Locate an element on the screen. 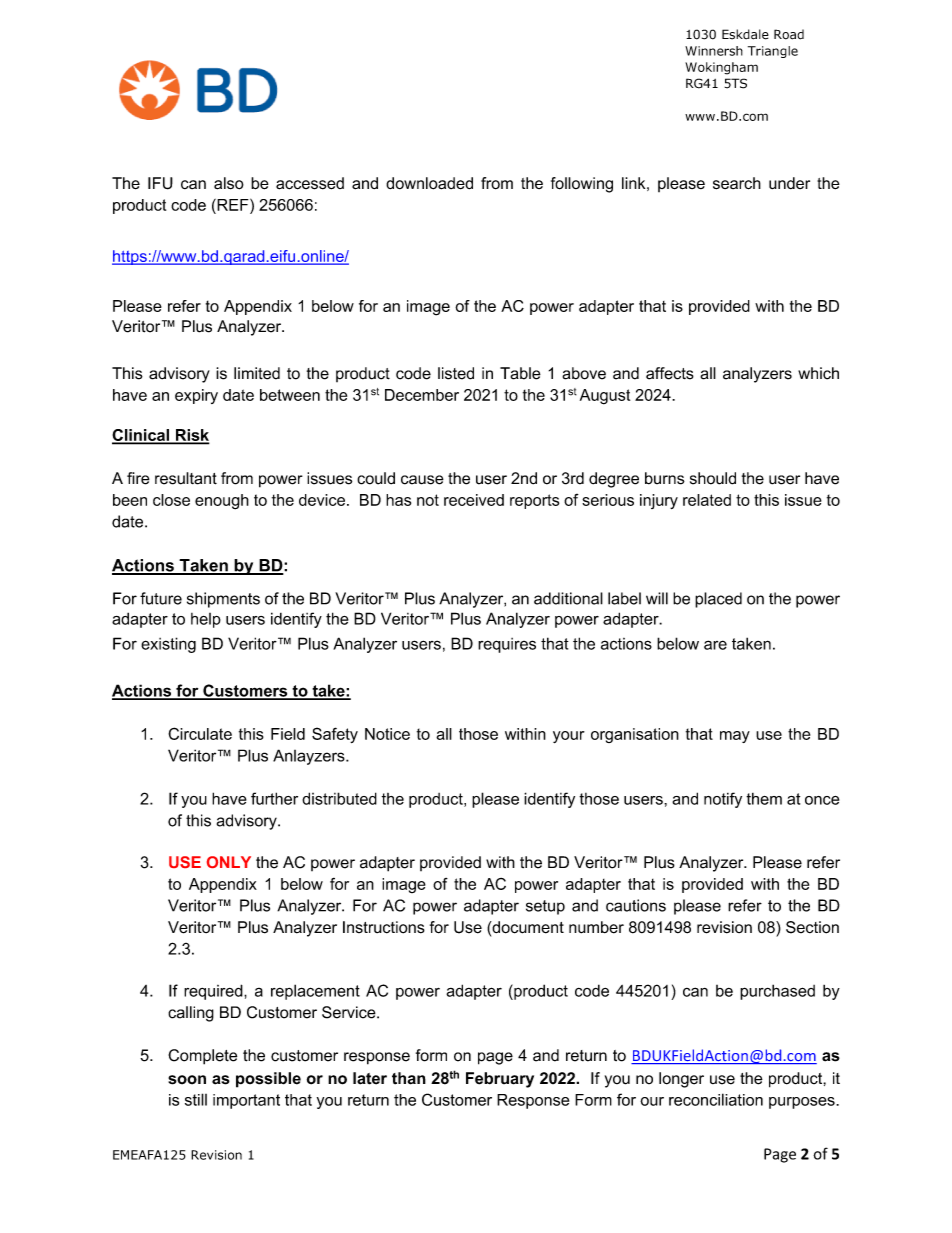 The height and width of the screenshot is (1233, 952). Triangle is located at coordinates (773, 52).
